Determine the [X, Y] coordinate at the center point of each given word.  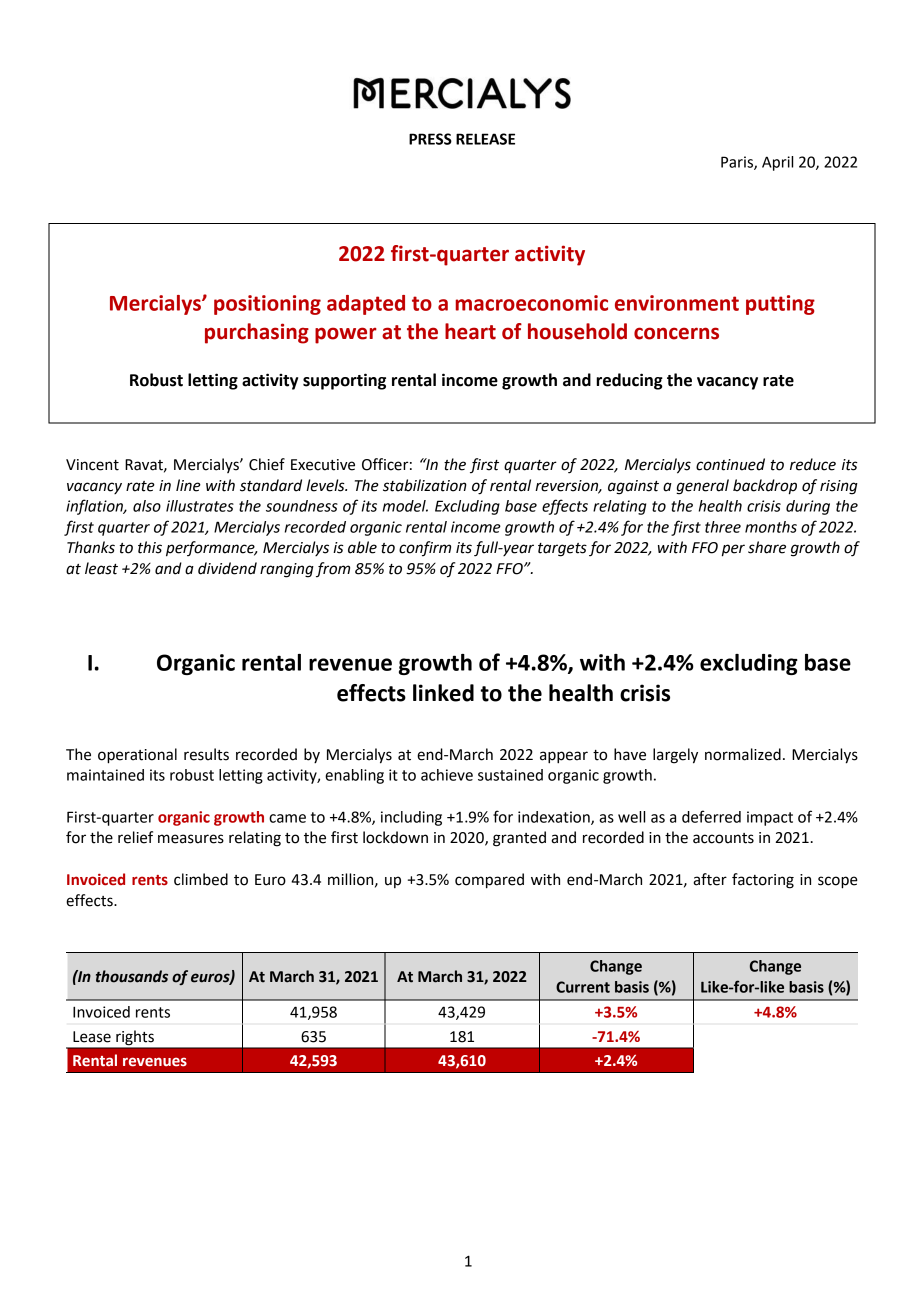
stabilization [425, 485]
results [206, 754]
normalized [743, 754]
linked [443, 693]
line [188, 485]
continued [730, 464]
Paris [738, 163]
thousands [132, 976]
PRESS [430, 139]
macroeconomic [531, 303]
